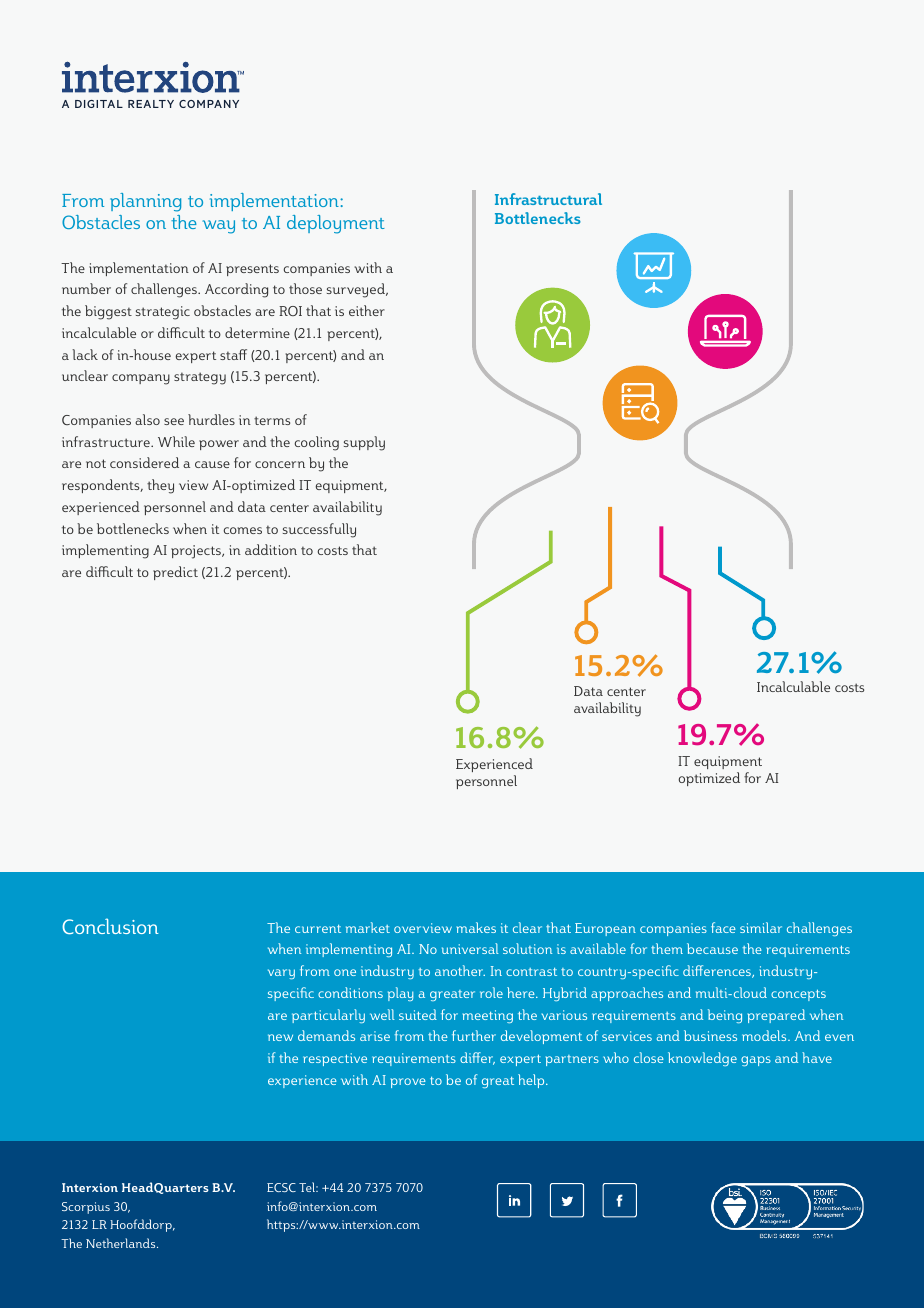  I want to click on deployment, so click(336, 224).
